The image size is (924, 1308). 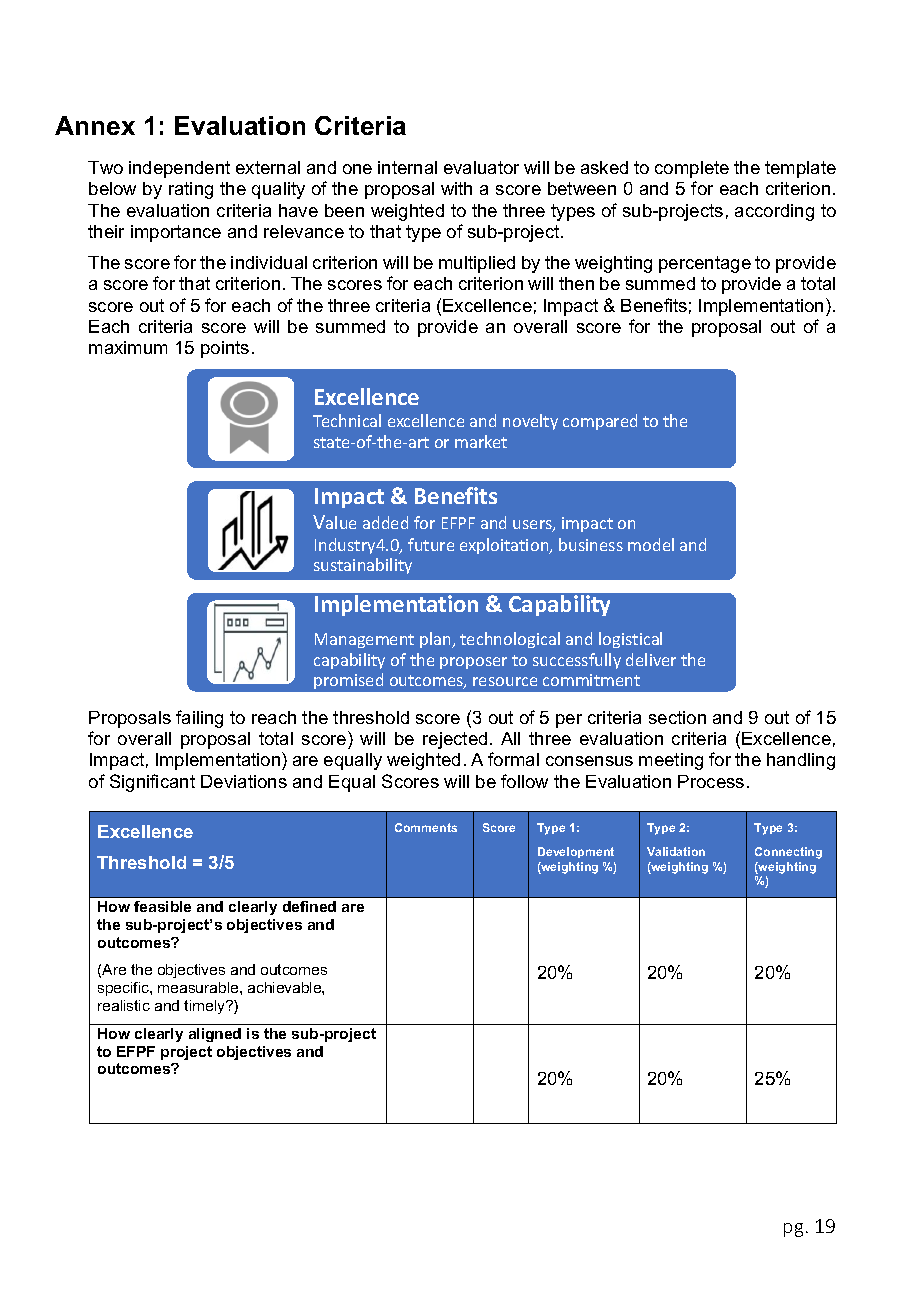 I want to click on compared, so click(x=600, y=422).
